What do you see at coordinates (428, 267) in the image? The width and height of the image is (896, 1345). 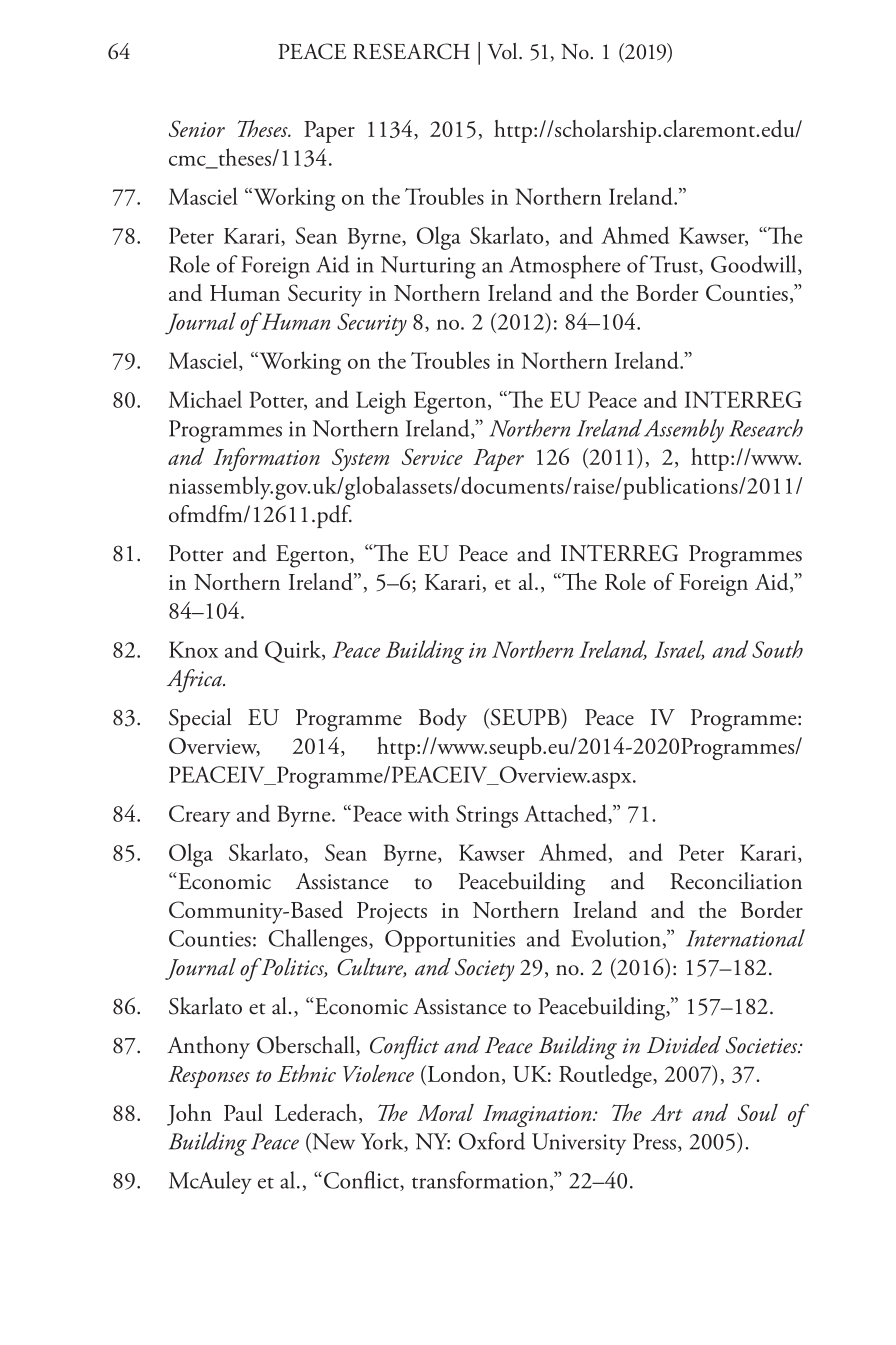 I see `Nurturing` at bounding box center [428, 267].
